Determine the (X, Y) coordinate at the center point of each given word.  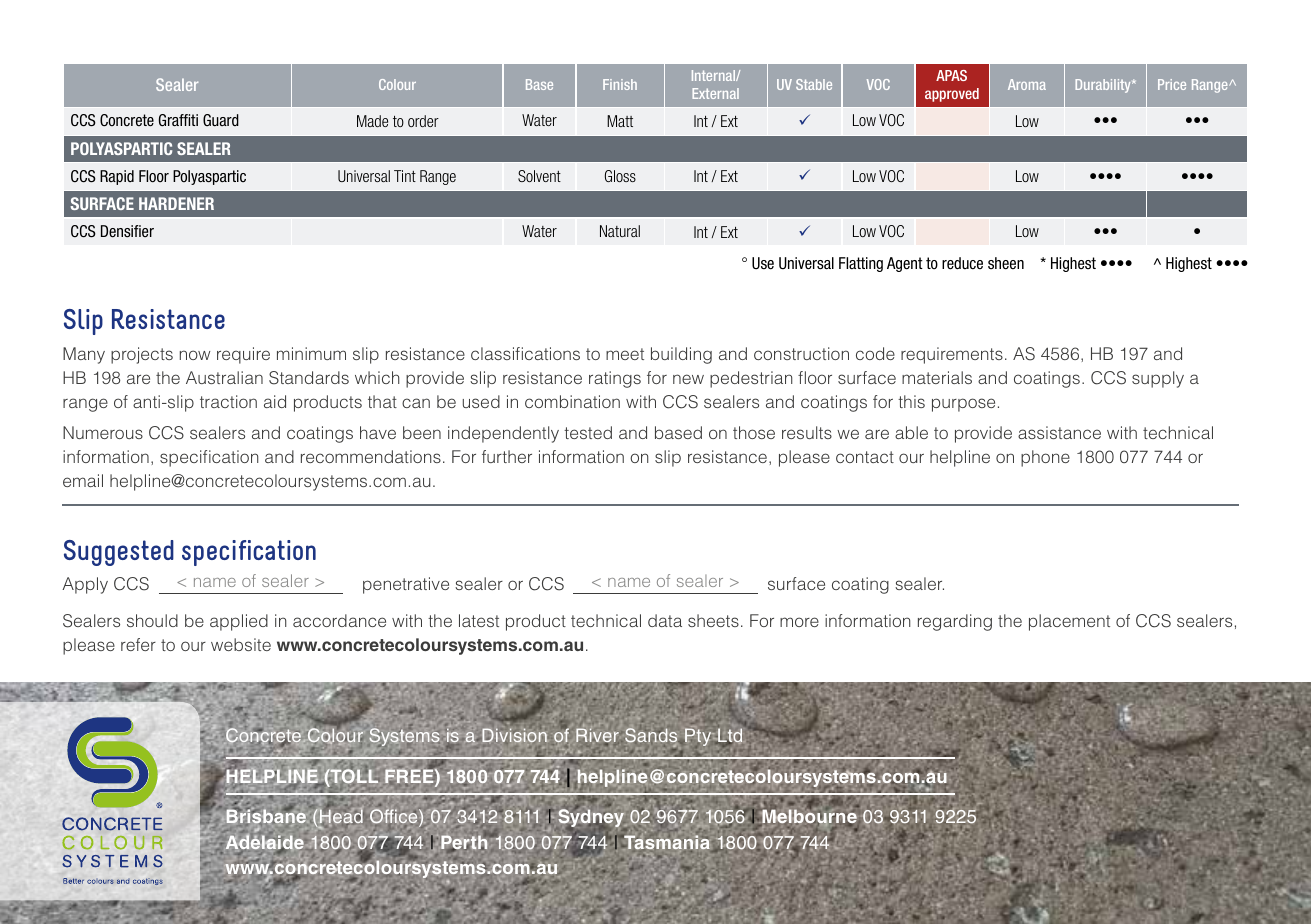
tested (588, 432)
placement (1069, 622)
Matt (620, 121)
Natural (620, 231)
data (665, 620)
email (83, 480)
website (241, 644)
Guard (221, 120)
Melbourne (809, 817)
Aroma (1027, 84)
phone (1045, 458)
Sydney (592, 818)
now (195, 355)
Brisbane (266, 815)
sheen (1006, 263)
